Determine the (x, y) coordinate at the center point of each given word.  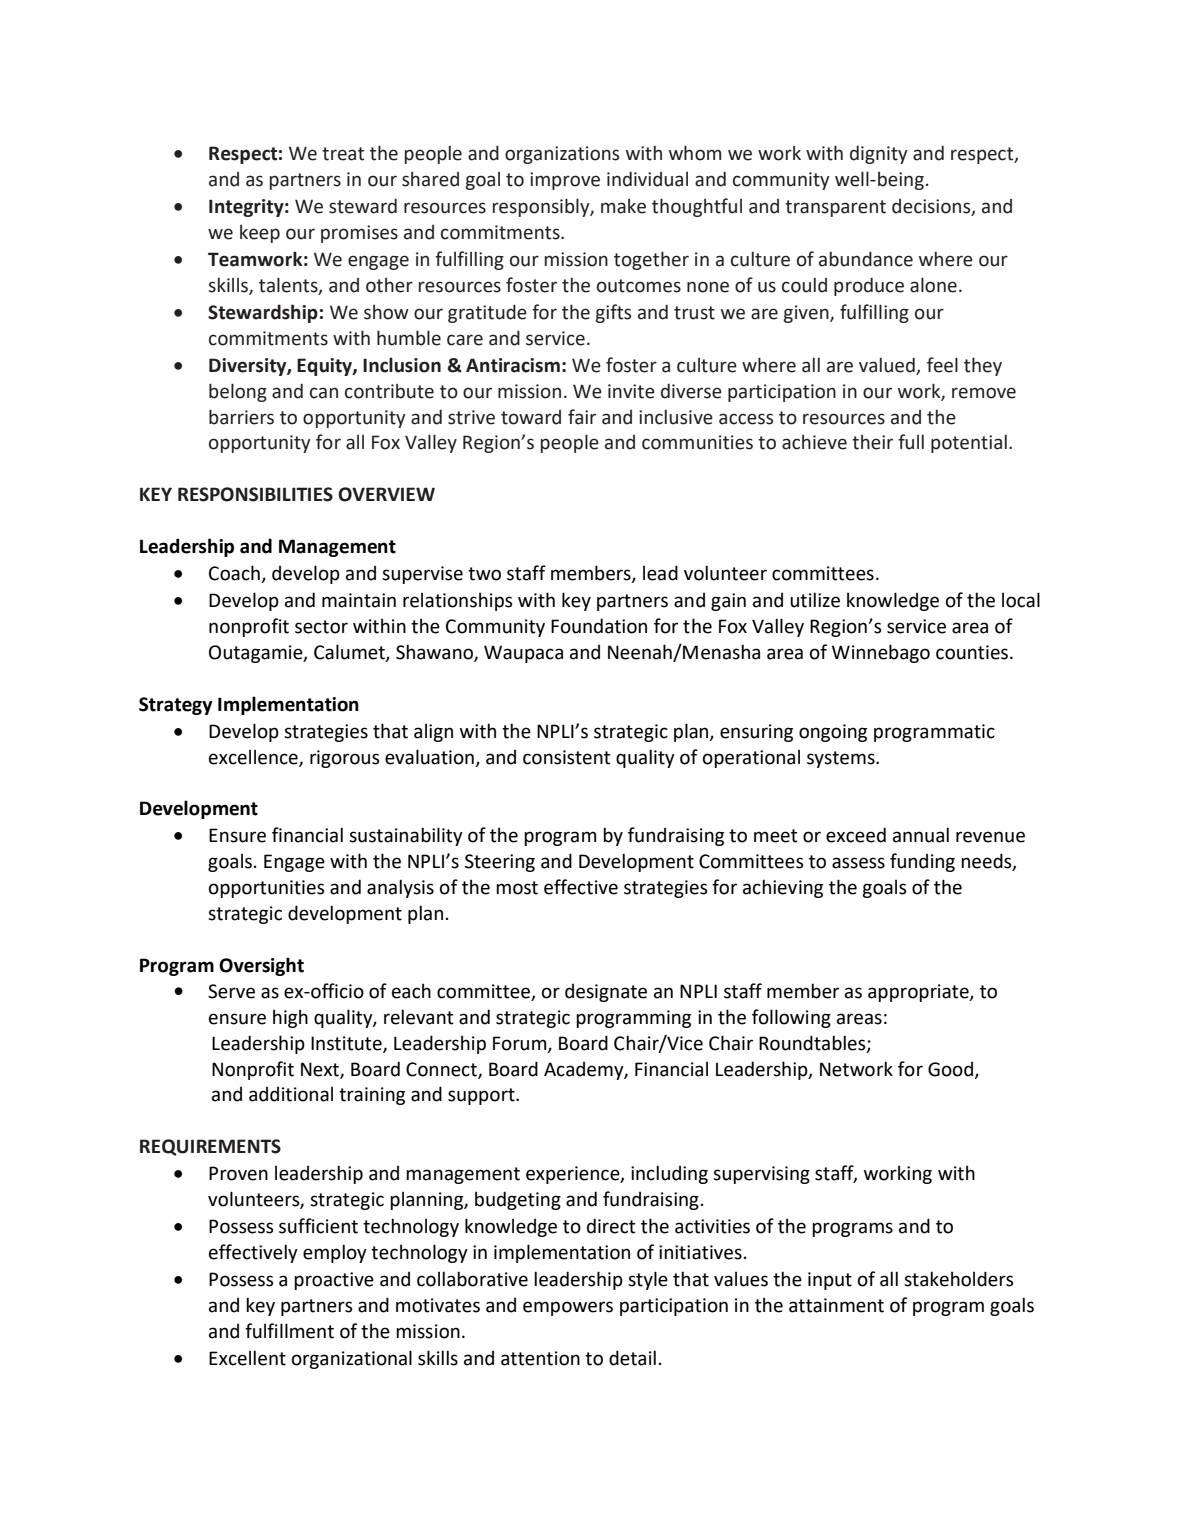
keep (260, 234)
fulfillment (289, 1331)
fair (582, 417)
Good (950, 1069)
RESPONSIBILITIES (255, 494)
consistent (566, 757)
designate (606, 993)
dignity (879, 154)
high (290, 1018)
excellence (254, 757)
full (911, 442)
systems (842, 759)
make (623, 206)
